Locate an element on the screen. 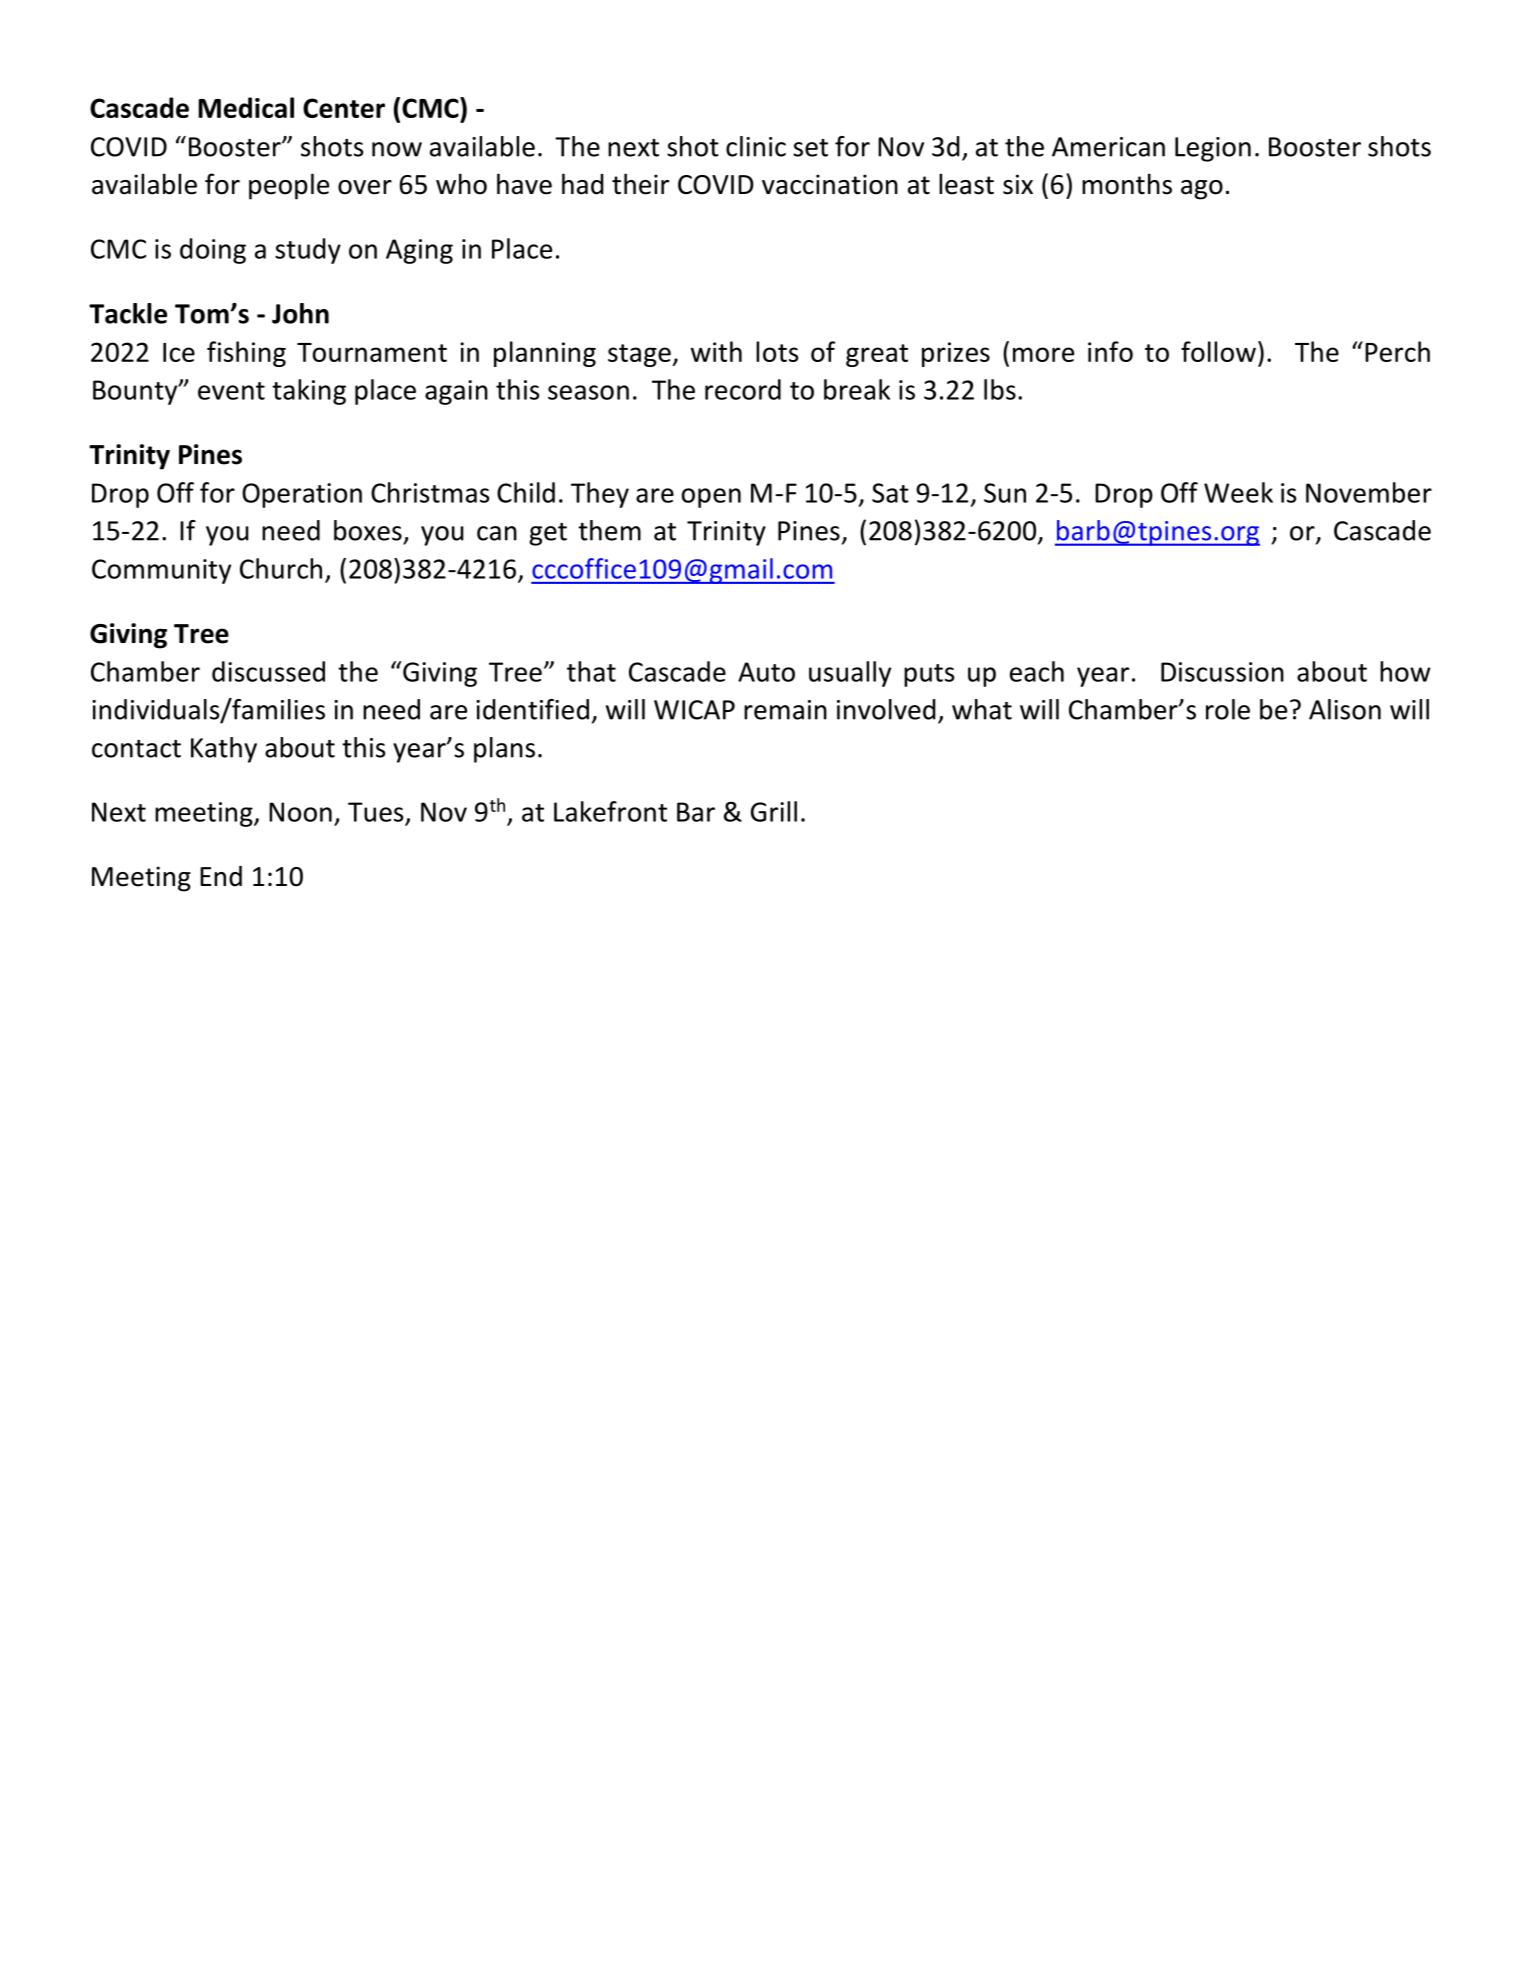 Image resolution: width=1521 pixels, height=1968 pixels. Church is located at coordinates (281, 568).
